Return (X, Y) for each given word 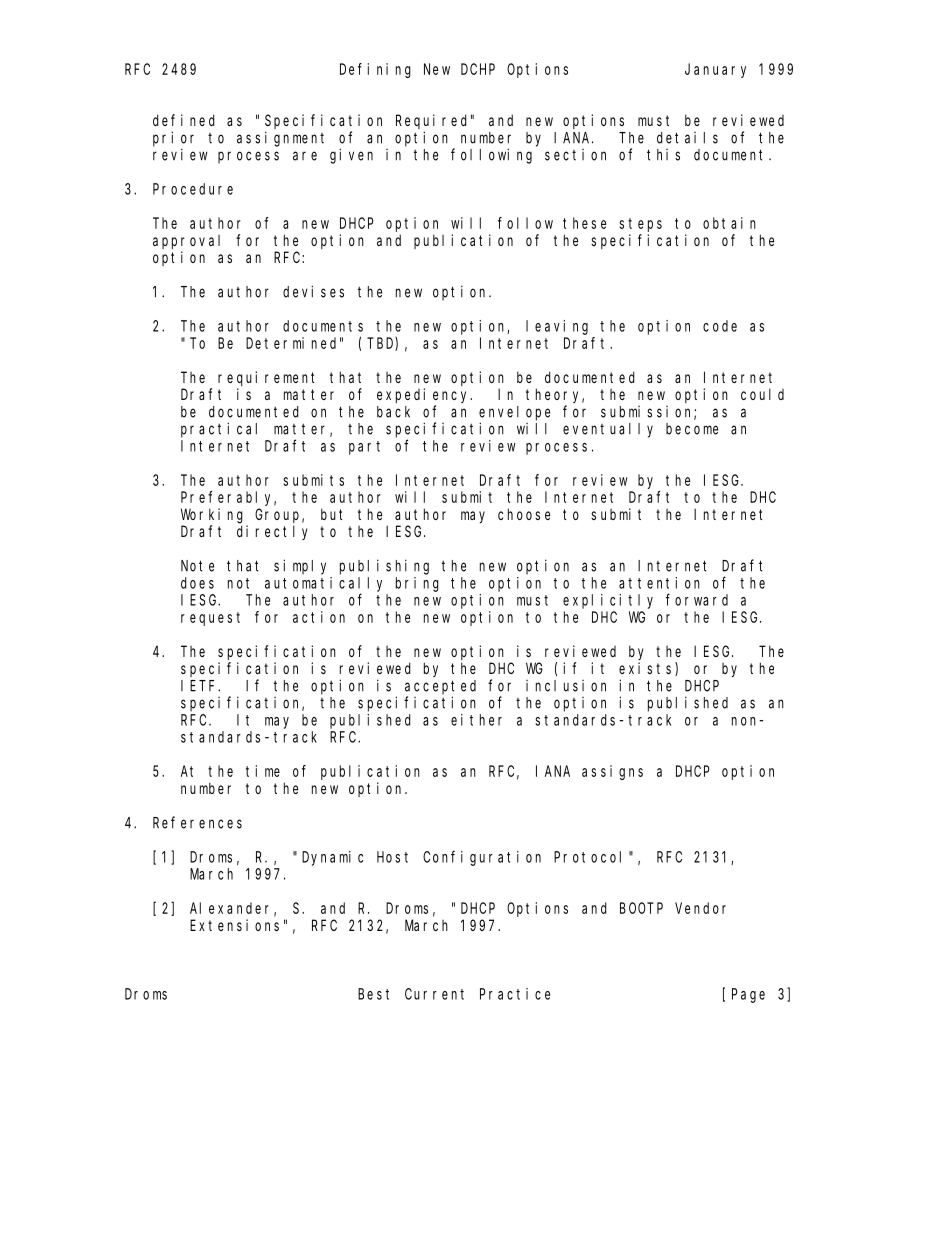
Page (748, 995)
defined (184, 120)
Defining (375, 70)
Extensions (234, 925)
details (687, 138)
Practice (515, 994)
